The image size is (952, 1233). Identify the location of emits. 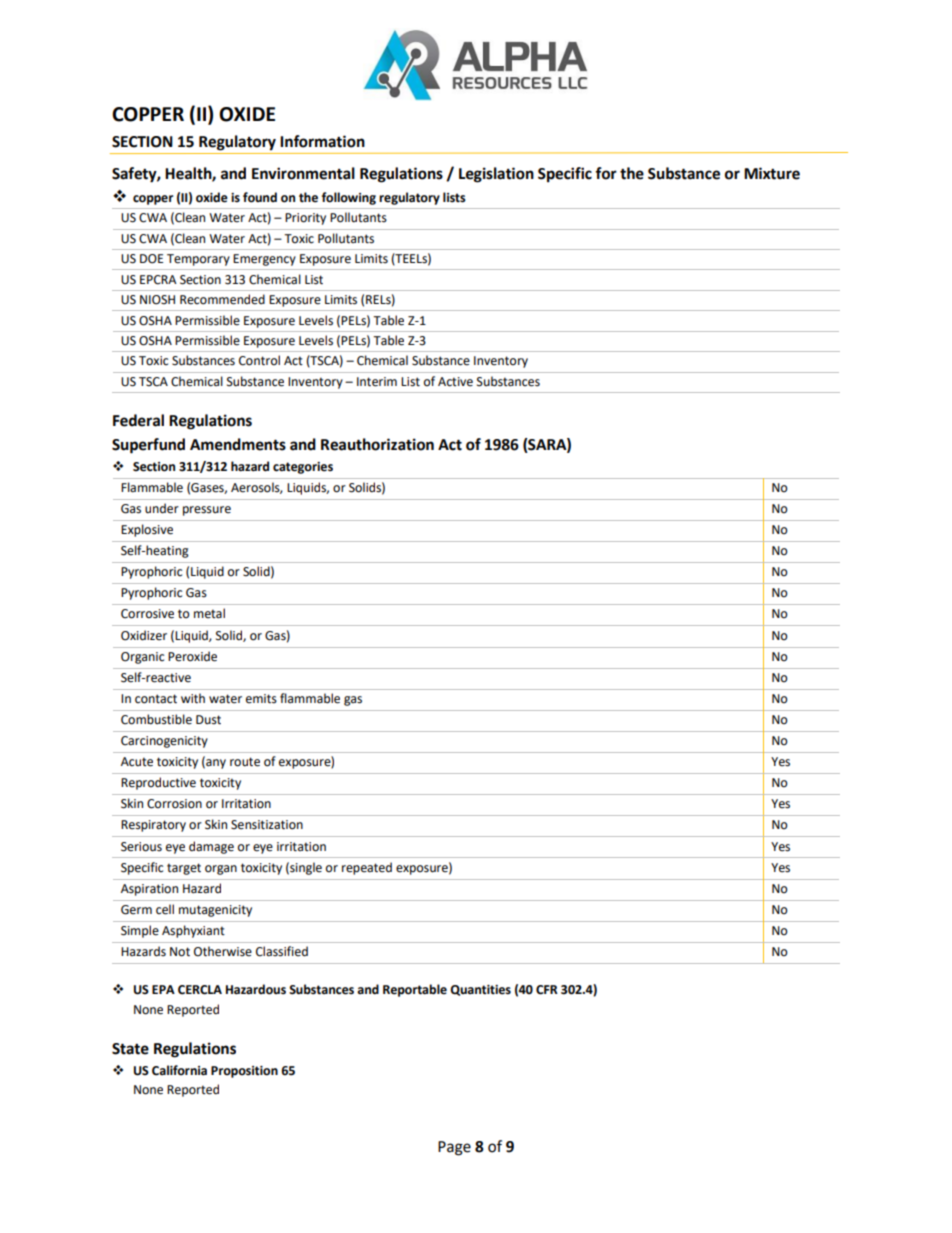
(261, 699).
